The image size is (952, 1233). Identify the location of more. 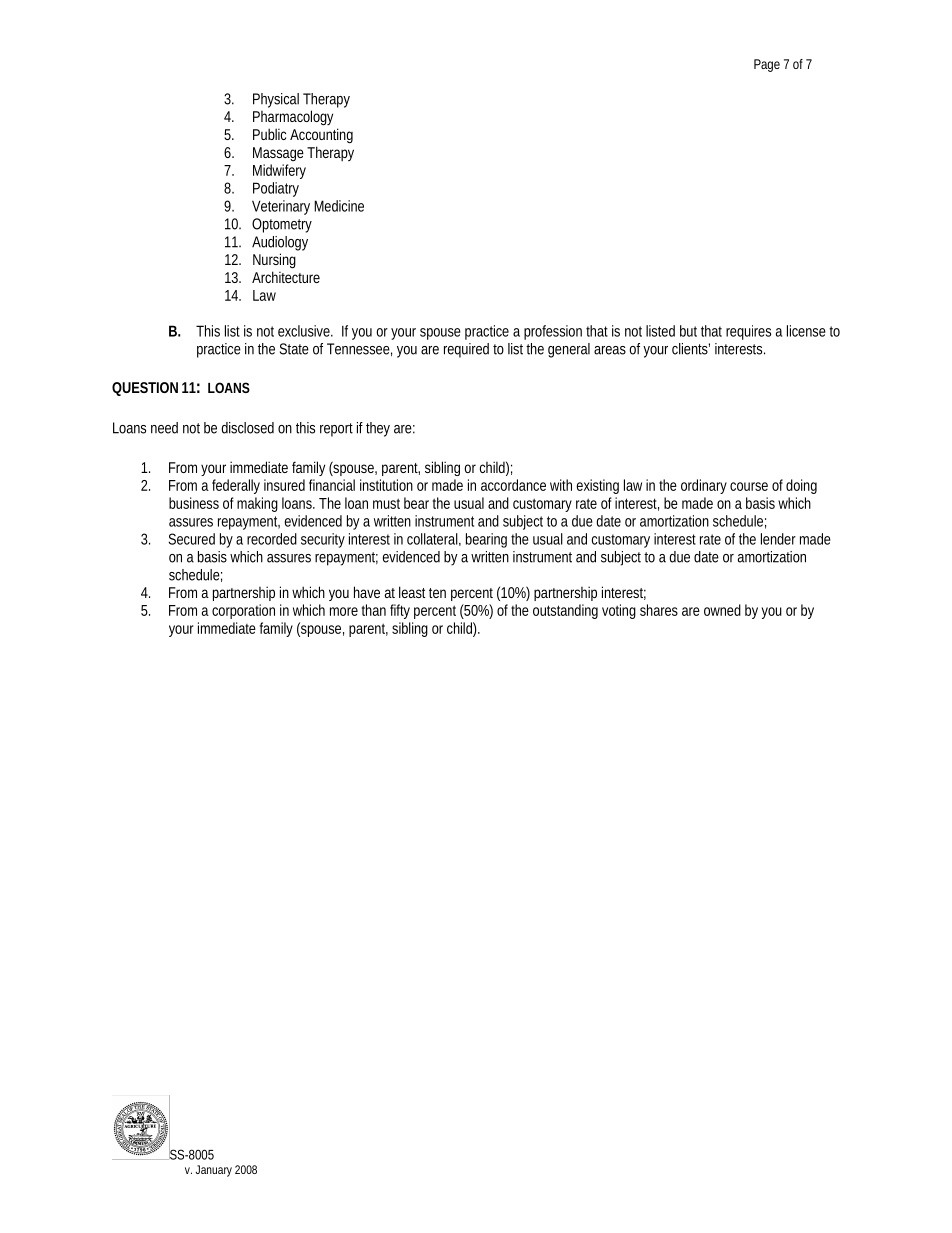
(344, 611).
